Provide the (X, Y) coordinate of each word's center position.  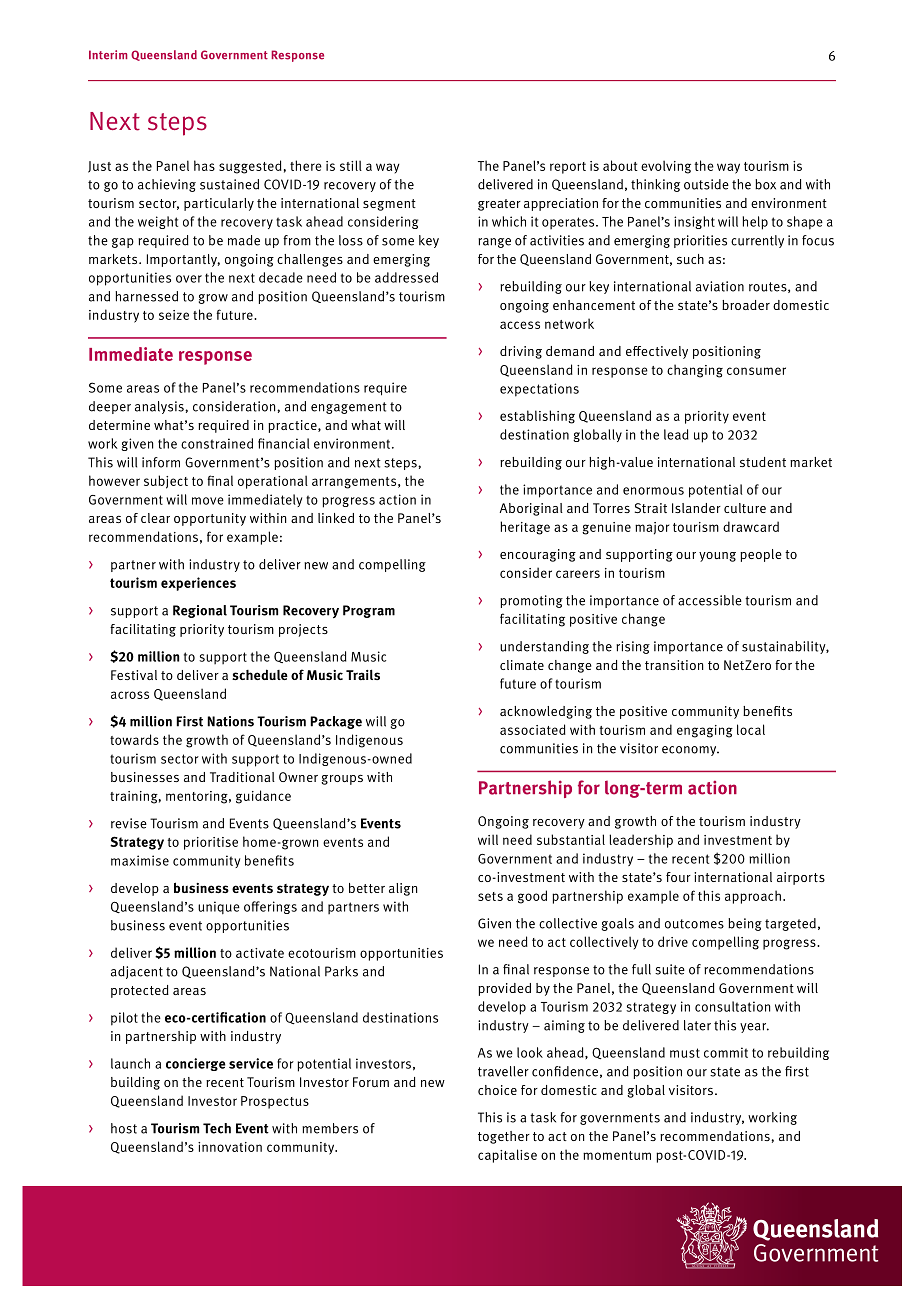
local (751, 729)
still (351, 165)
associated (533, 729)
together (504, 1137)
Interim (108, 55)
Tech (217, 1128)
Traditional (242, 777)
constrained (217, 443)
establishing (537, 417)
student (763, 462)
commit (726, 1052)
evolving (666, 167)
